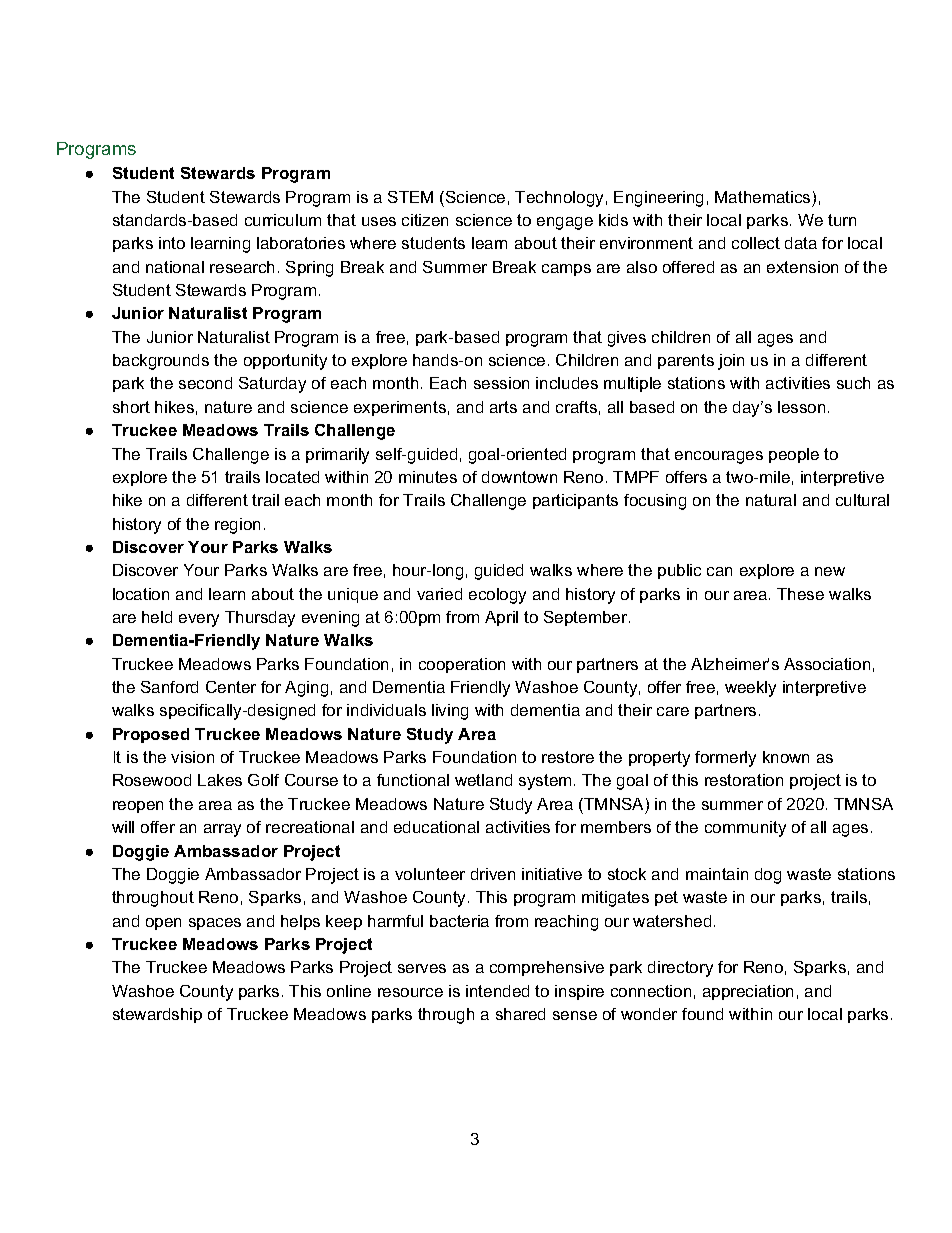  Describe the element at coordinates (756, 243) in the screenshot. I see `collect` at that location.
